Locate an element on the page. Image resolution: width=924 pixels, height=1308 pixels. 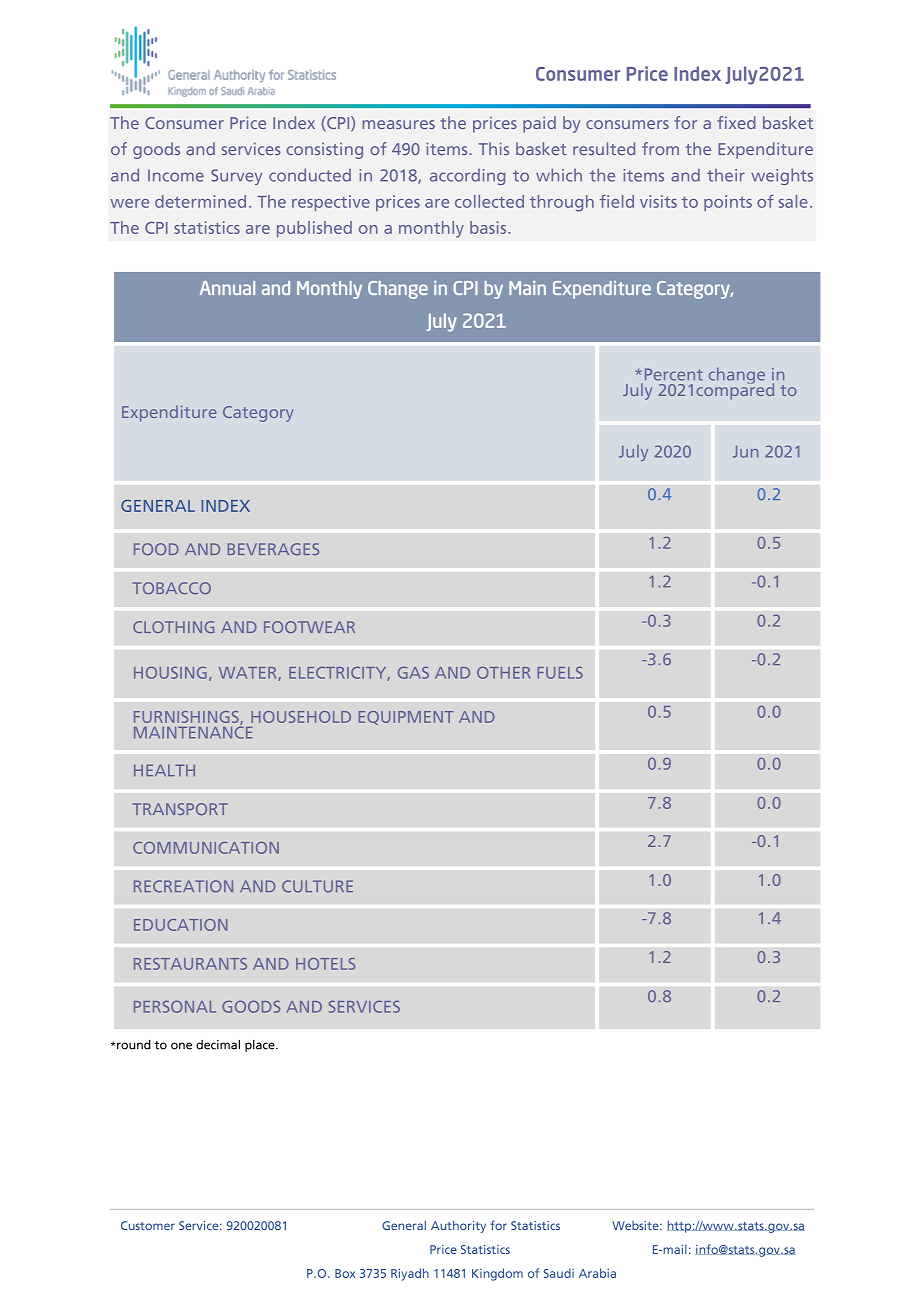
Authority is located at coordinates (458, 1227).
